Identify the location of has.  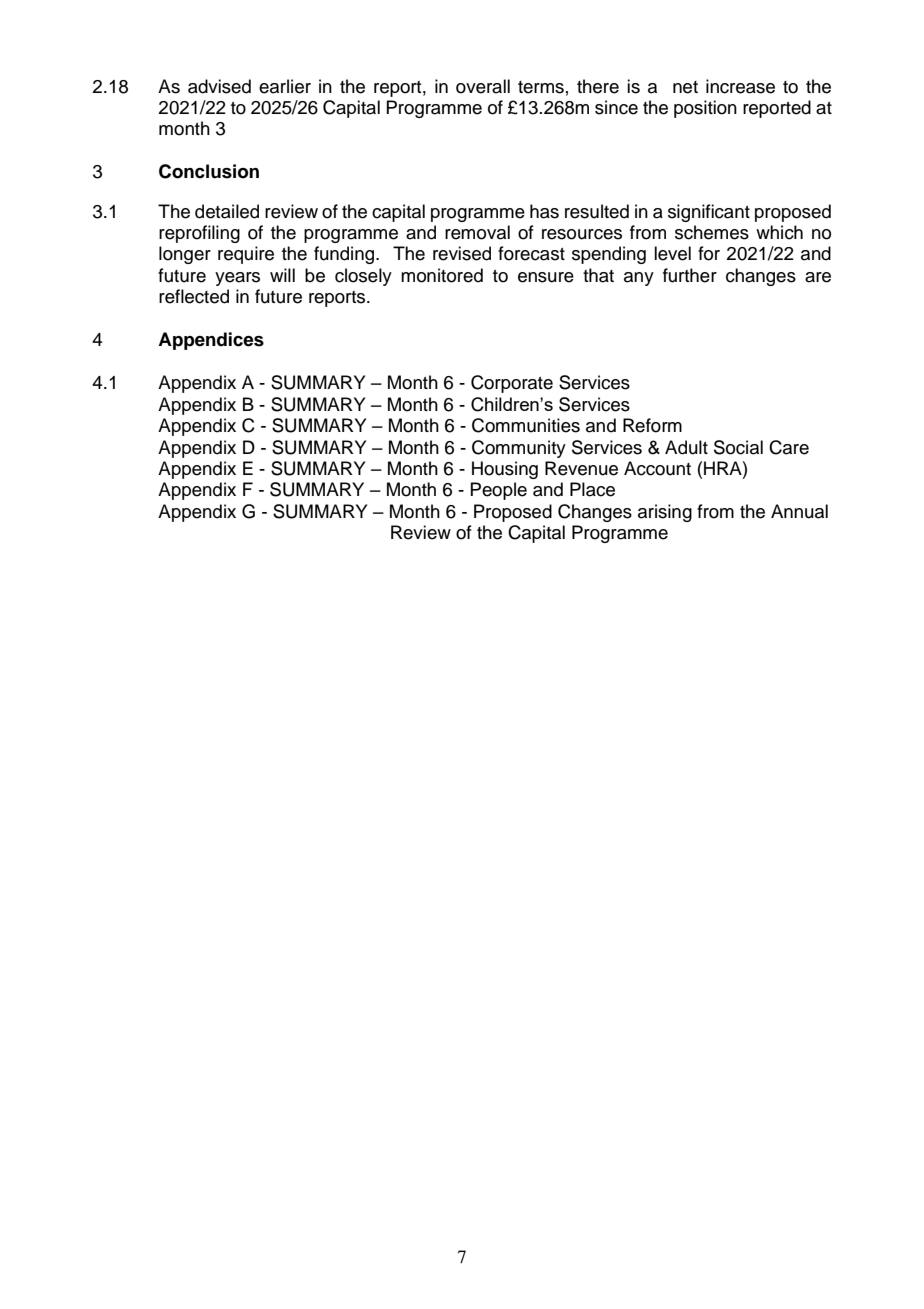
(544, 211).
